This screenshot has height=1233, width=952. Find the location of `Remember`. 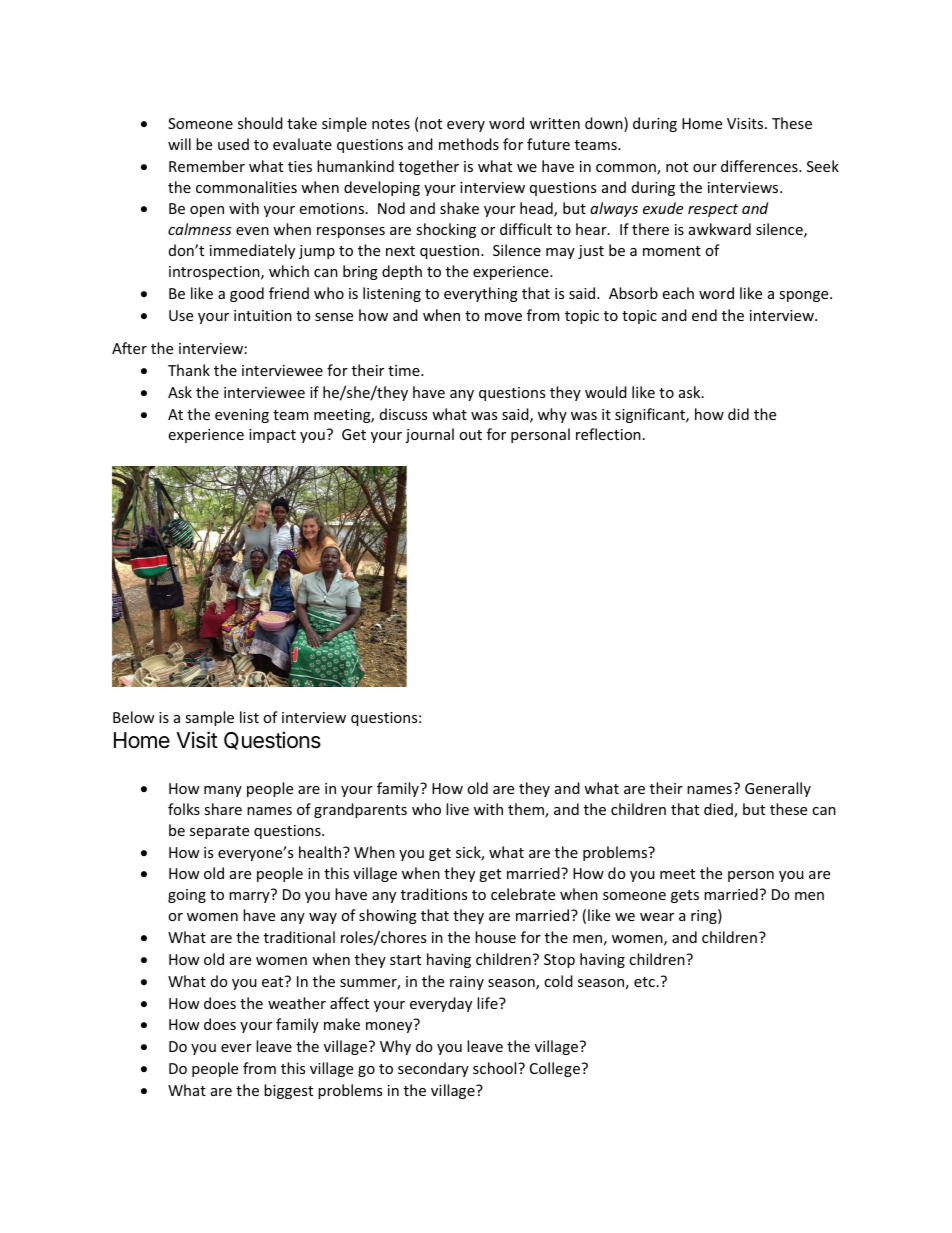

Remember is located at coordinates (207, 166).
